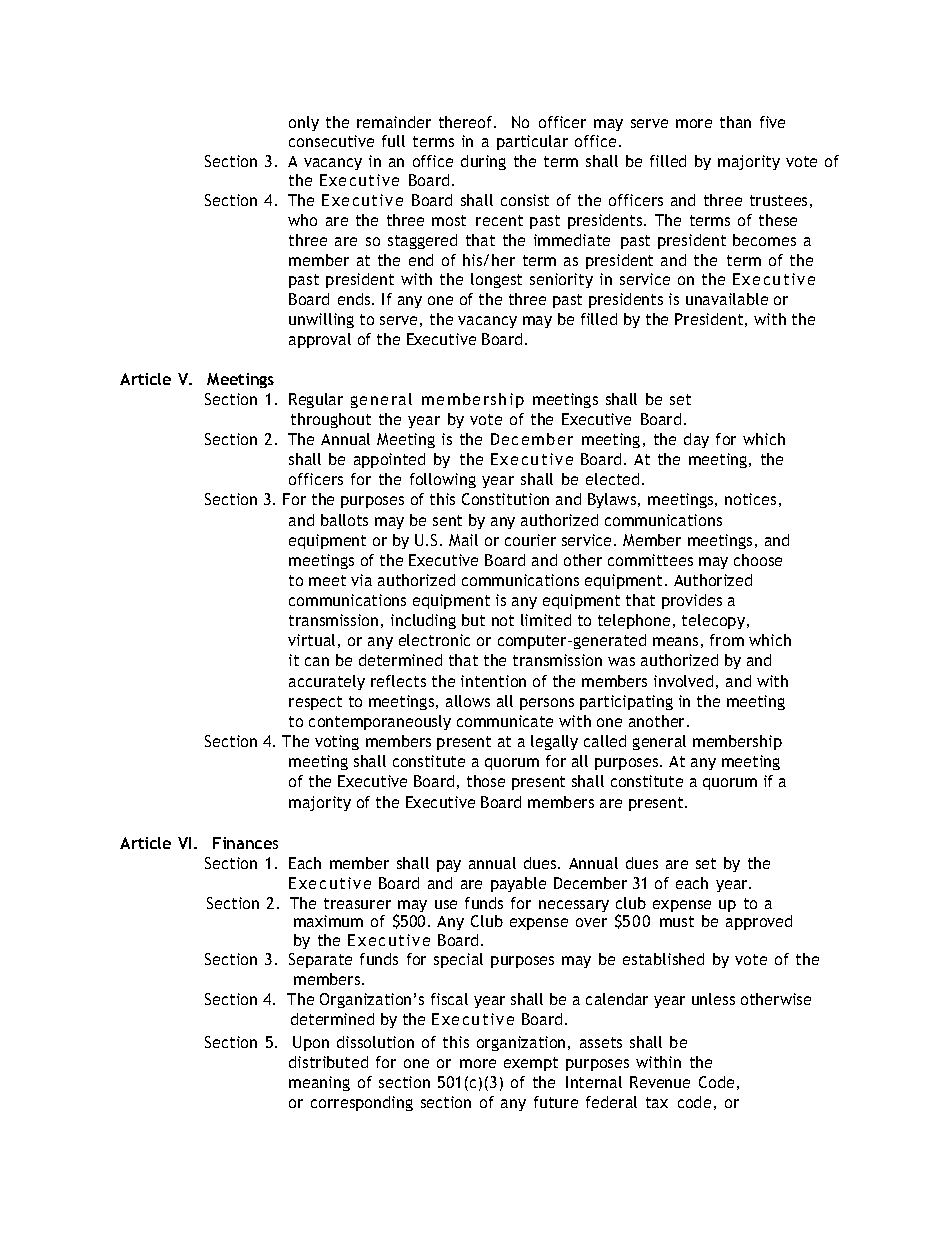 This screenshot has width=952, height=1233. What do you see at coordinates (331, 141) in the screenshot?
I see `consecutive` at bounding box center [331, 141].
